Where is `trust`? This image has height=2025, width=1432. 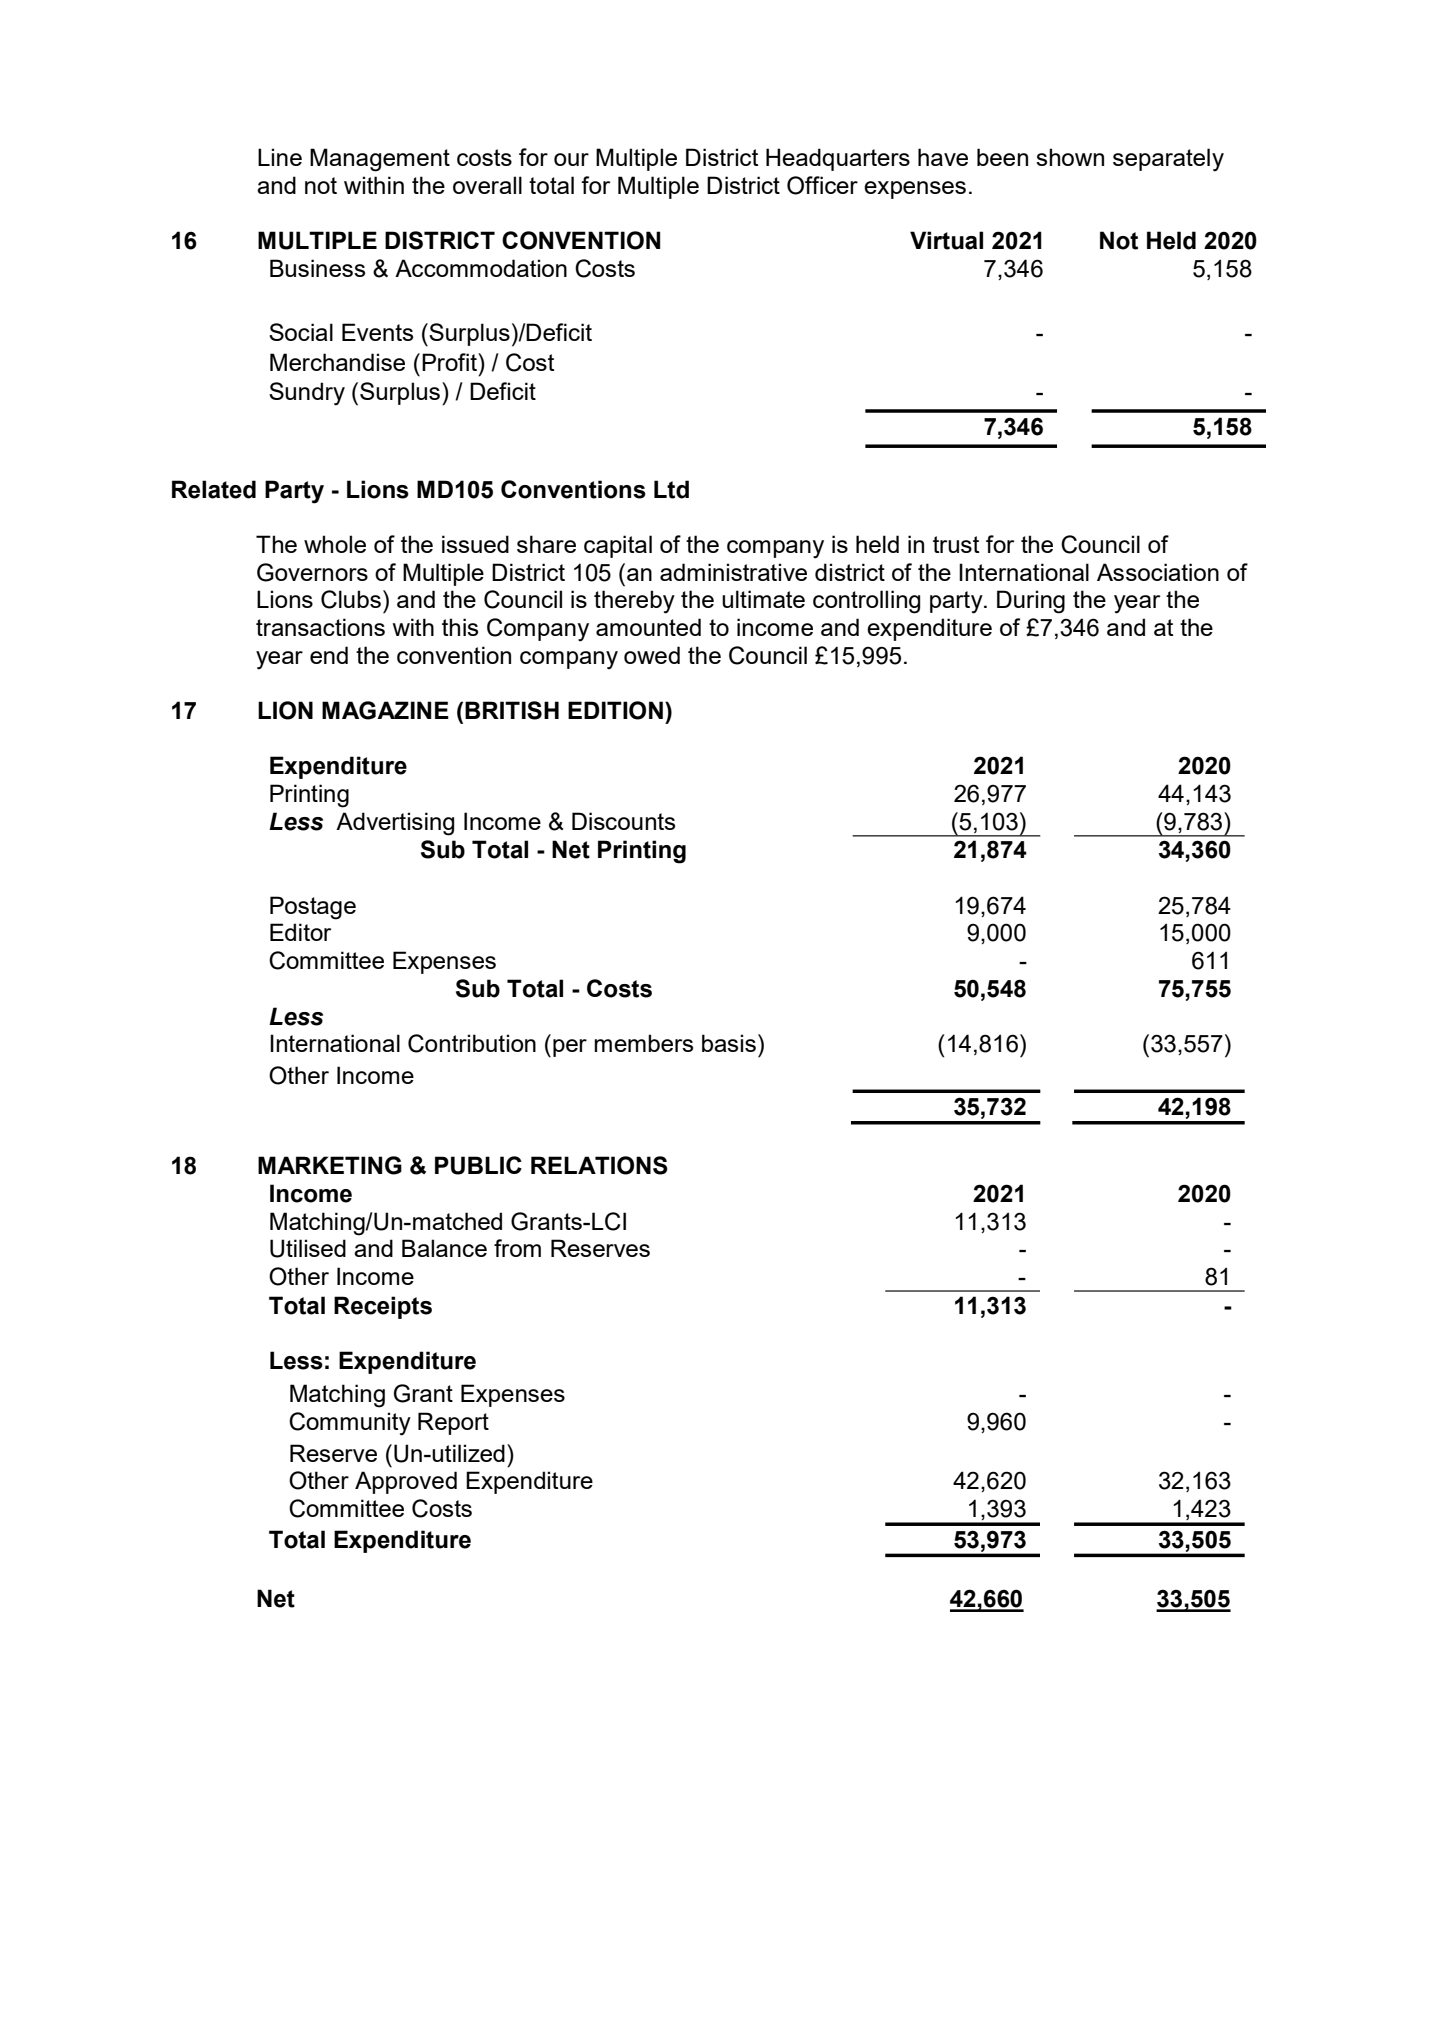 trust is located at coordinates (956, 544).
